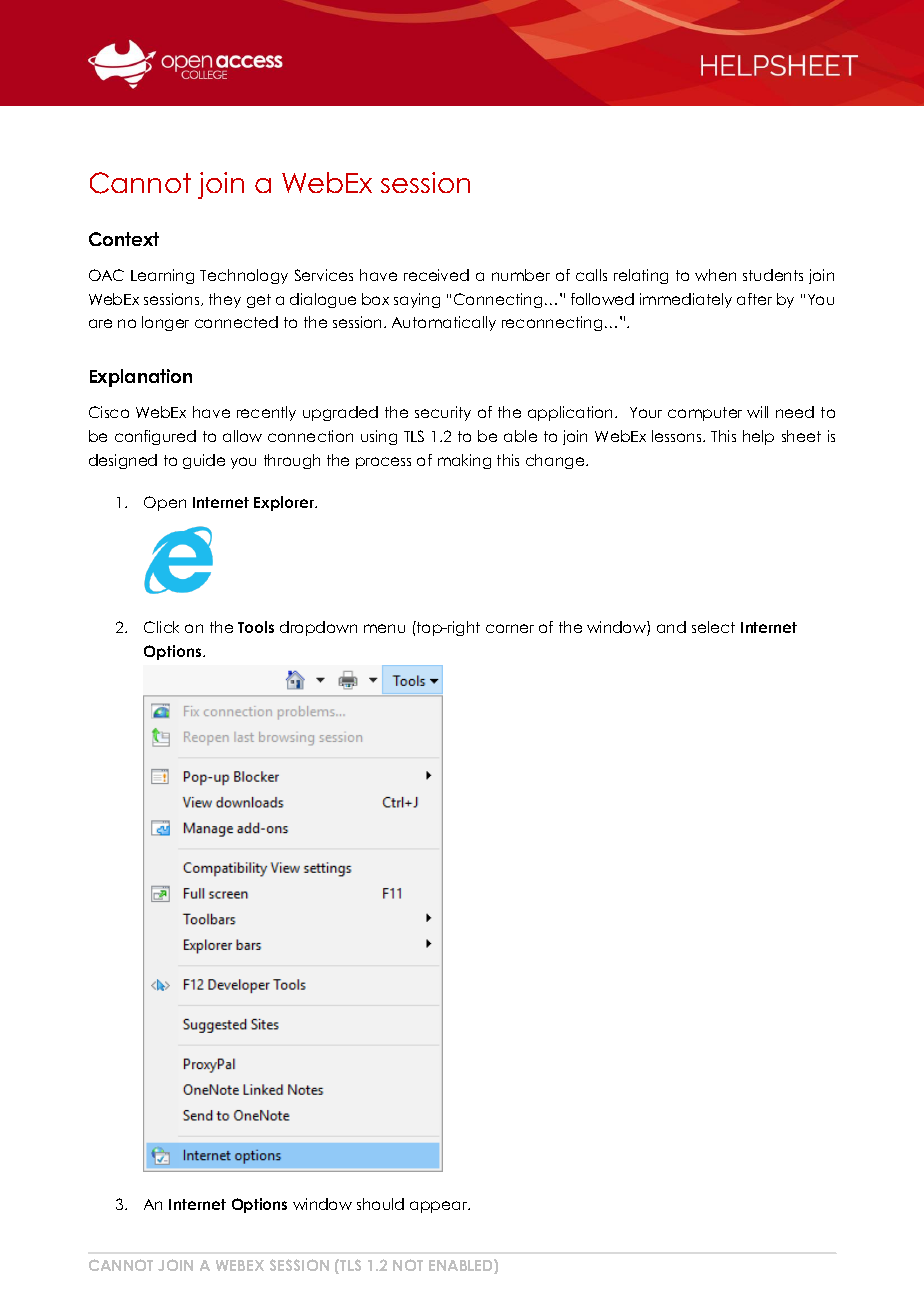  Describe the element at coordinates (436, 275) in the screenshot. I see `received` at that location.
